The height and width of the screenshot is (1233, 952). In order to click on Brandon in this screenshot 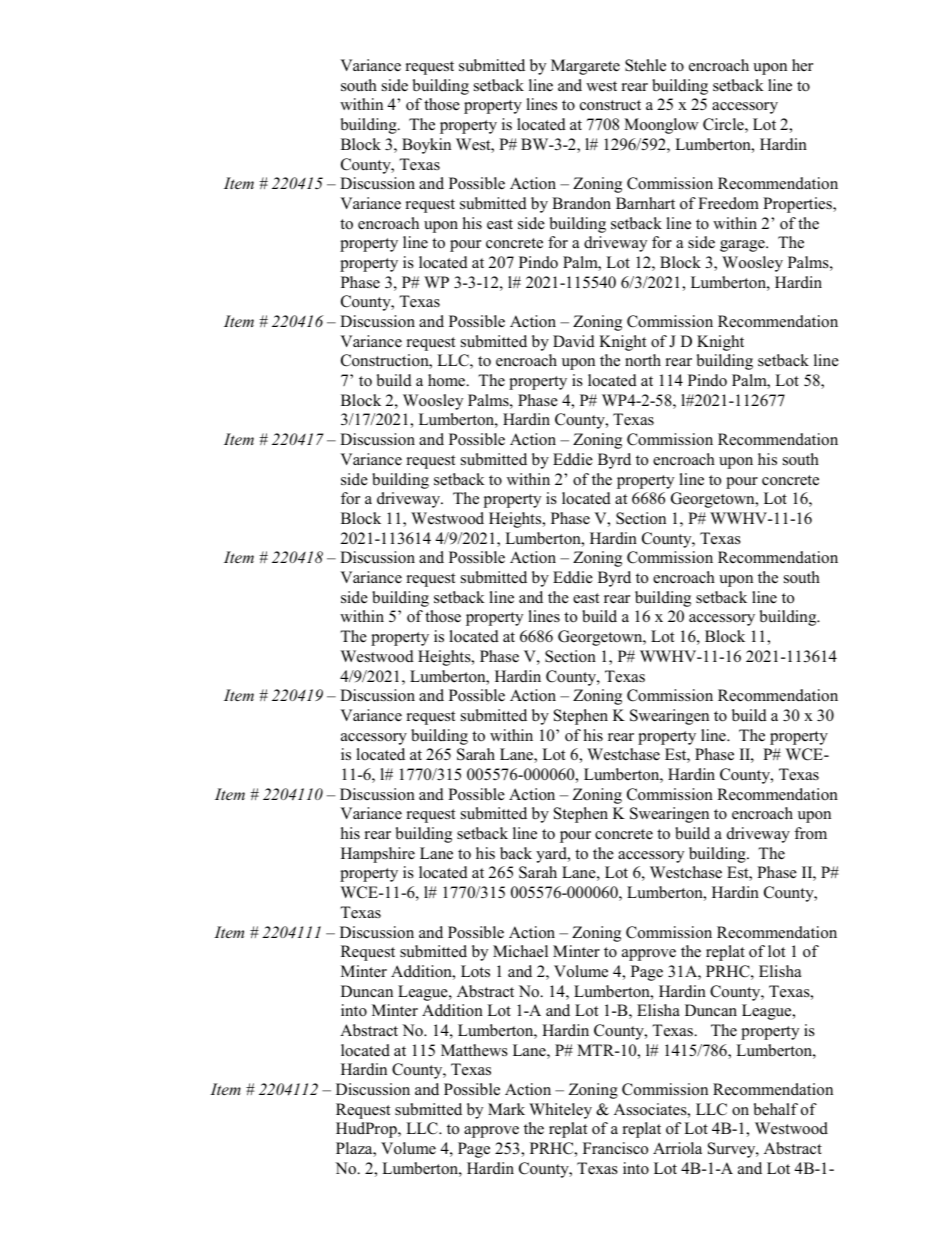, I will do `click(581, 203)`.
